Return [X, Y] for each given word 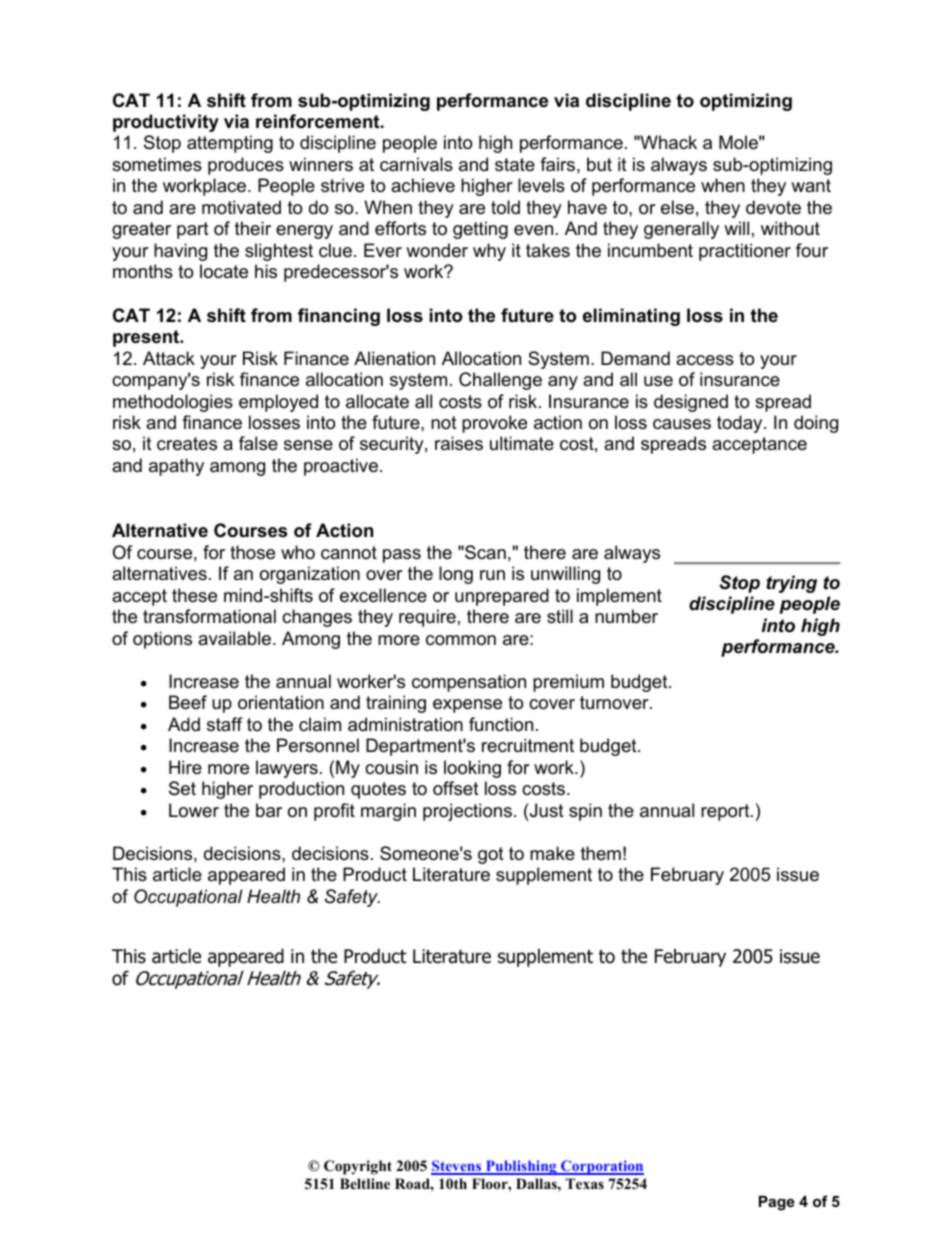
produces [246, 166]
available [236, 638]
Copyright [358, 1167]
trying [791, 584]
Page [777, 1203]
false [258, 443]
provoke [494, 424]
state [515, 164]
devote [773, 207]
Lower [194, 810]
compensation [469, 683]
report [726, 812]
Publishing [521, 1167]
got [491, 855]
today [741, 424]
